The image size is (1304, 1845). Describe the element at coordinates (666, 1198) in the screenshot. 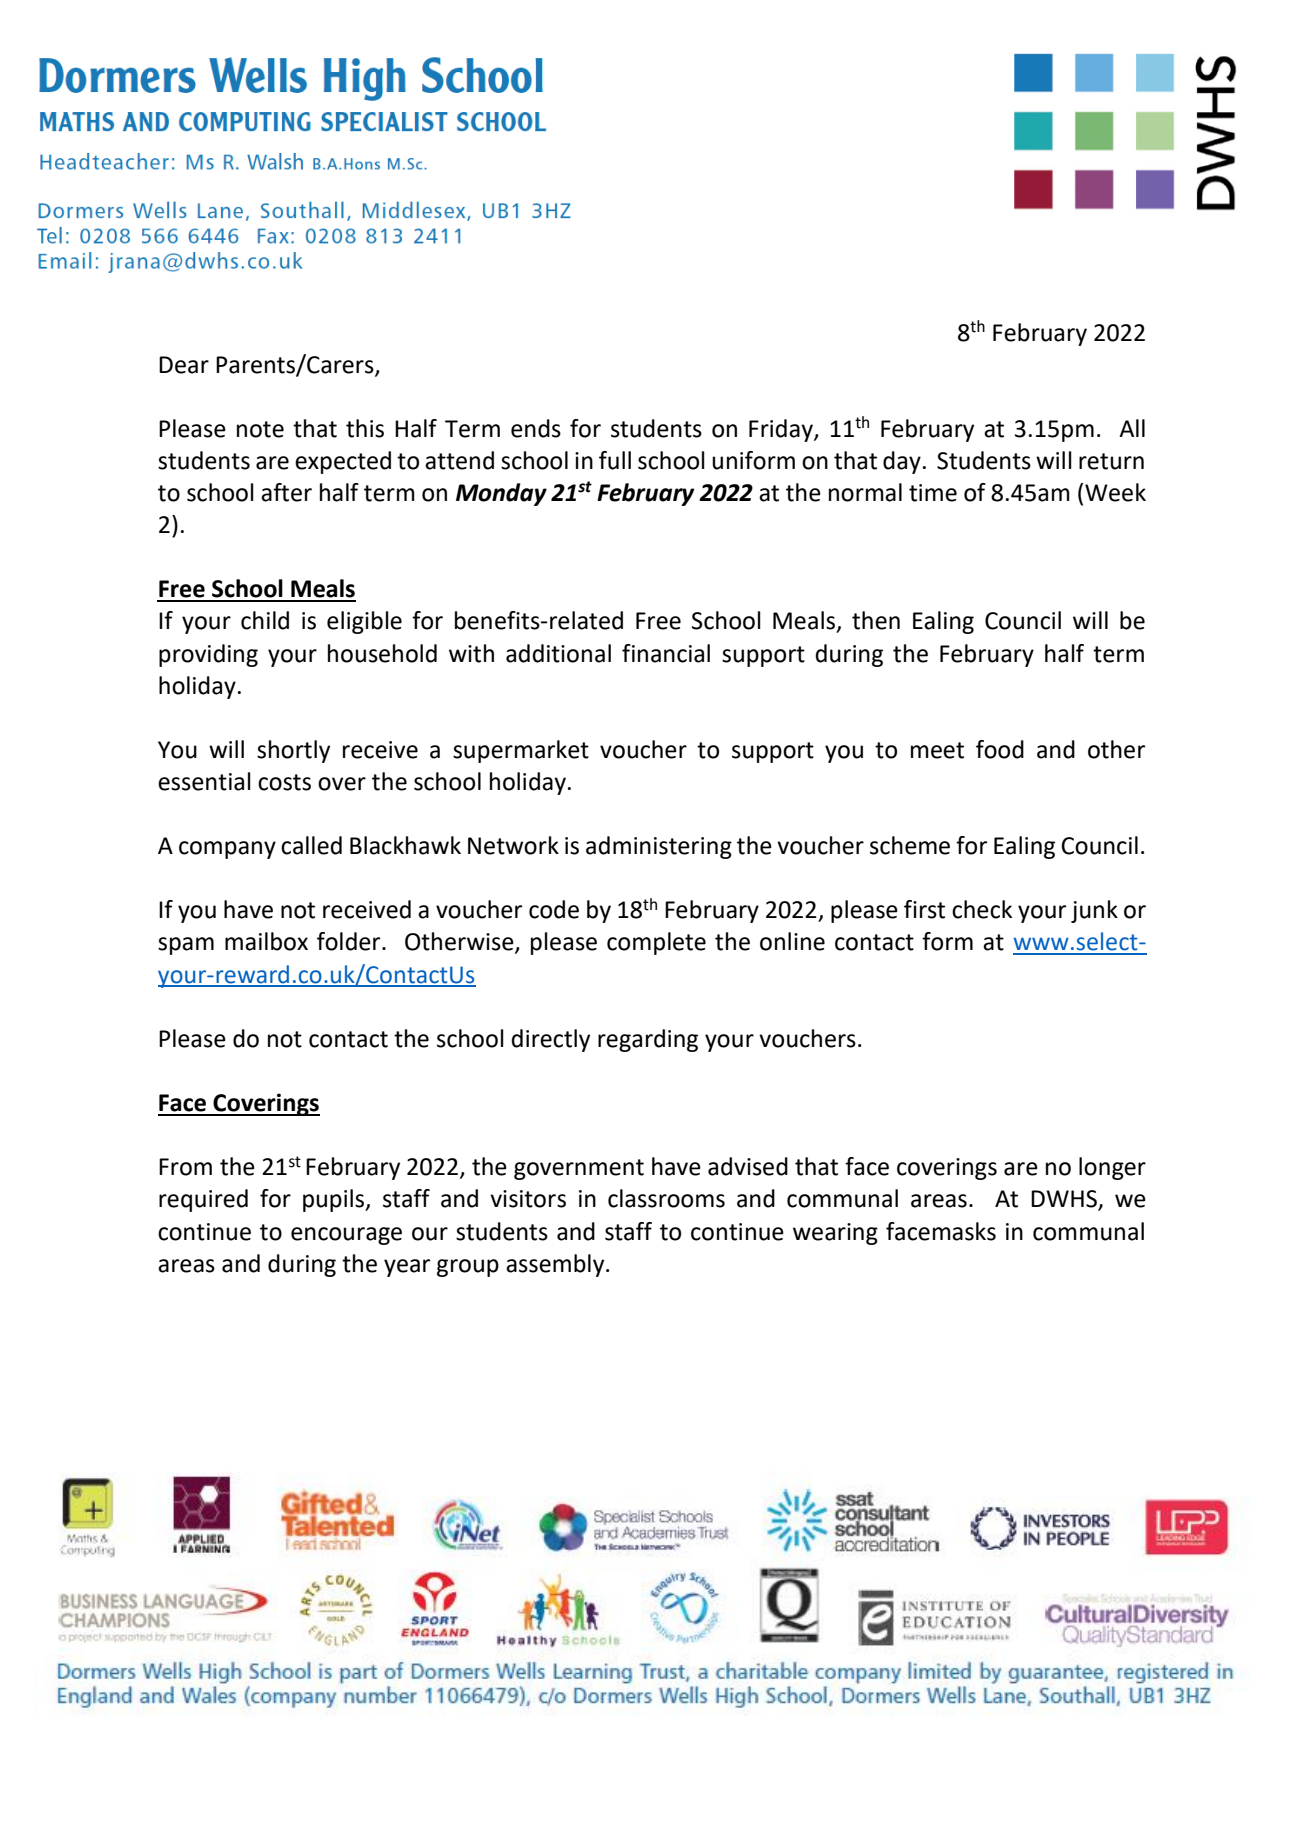

I see `classrooms` at that location.
